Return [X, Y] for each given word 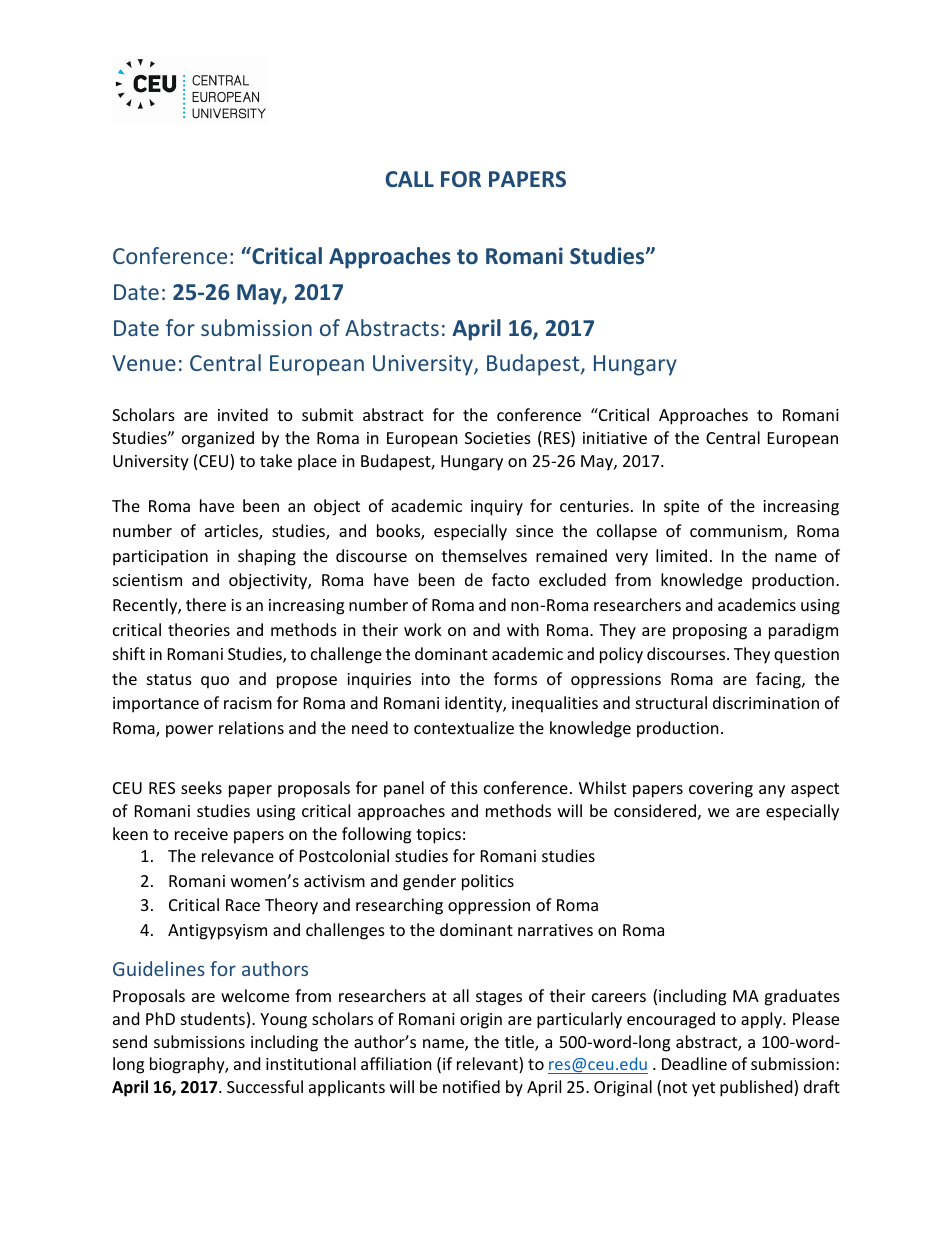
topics [438, 836]
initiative [615, 438]
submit [327, 414]
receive [201, 834]
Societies [498, 438]
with [523, 629]
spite [681, 508]
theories [199, 629]
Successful [265, 1086]
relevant [488, 1065]
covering [721, 790]
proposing [710, 632]
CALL [410, 179]
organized [218, 439]
